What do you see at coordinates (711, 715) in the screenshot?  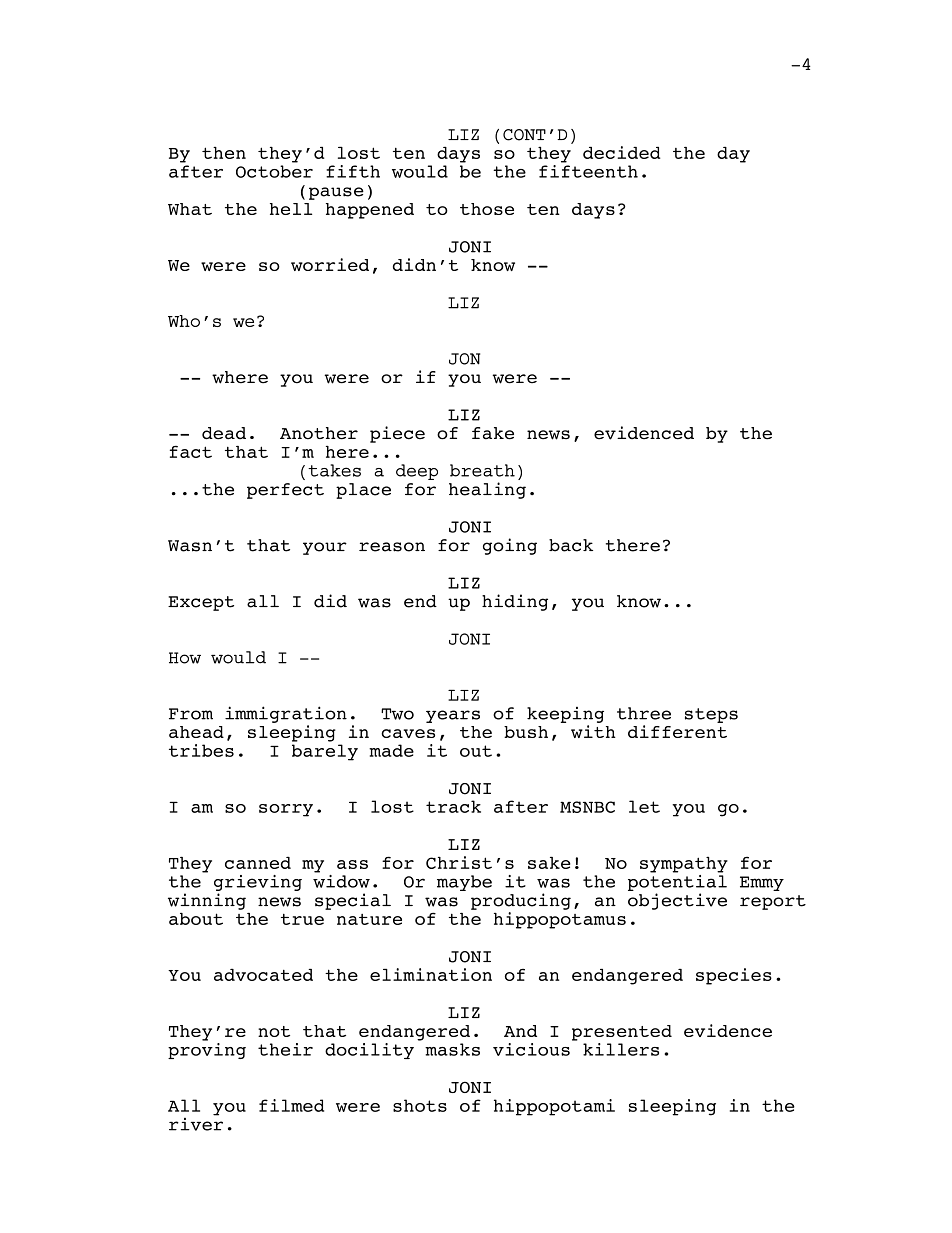 I see `steps` at bounding box center [711, 715].
